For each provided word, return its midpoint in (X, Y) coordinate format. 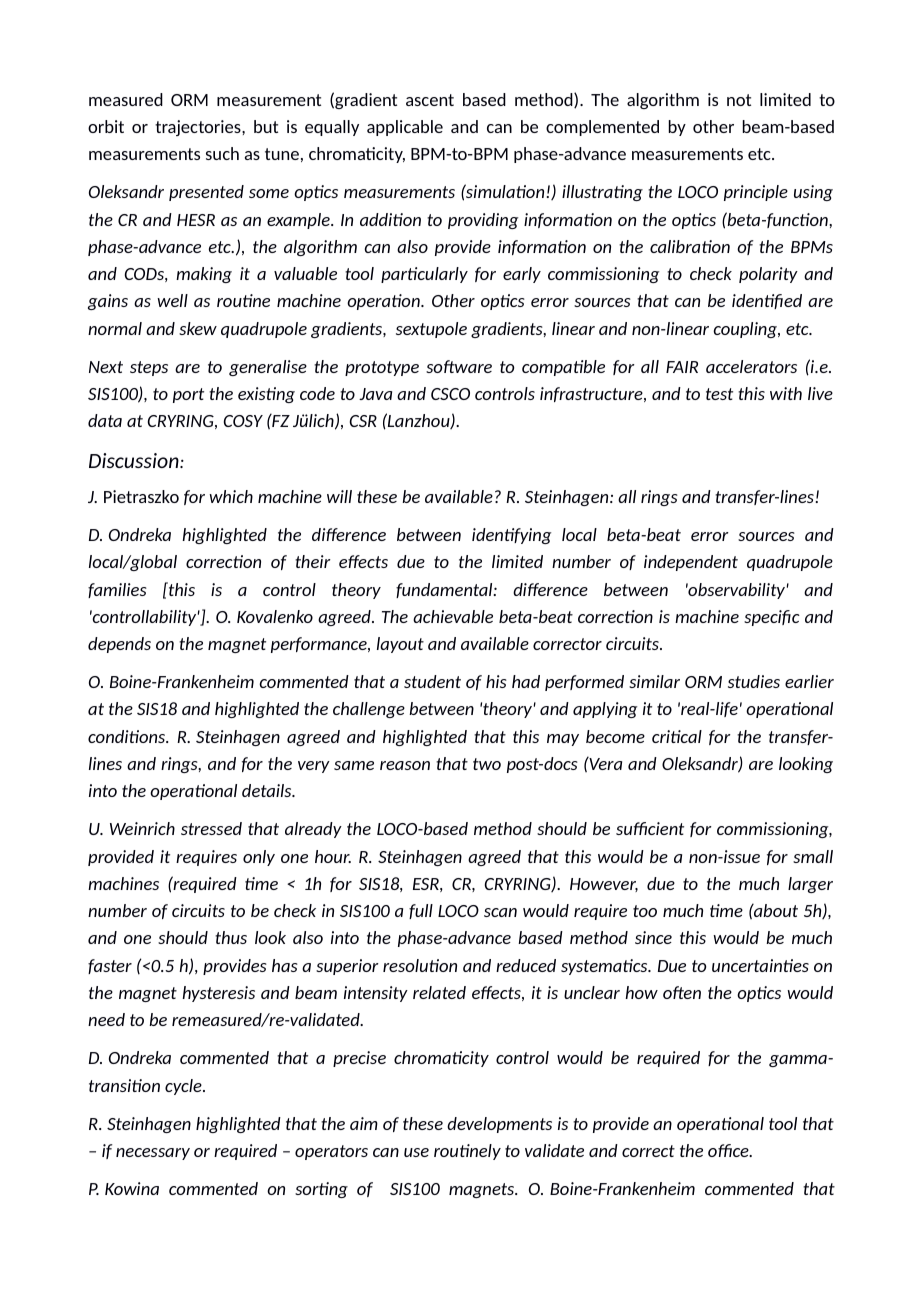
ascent (430, 100)
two (487, 764)
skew (198, 328)
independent (691, 563)
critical (677, 736)
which (231, 496)
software (459, 366)
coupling (746, 330)
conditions (128, 736)
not (739, 100)
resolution (420, 965)
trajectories (199, 128)
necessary (153, 1154)
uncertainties (760, 965)
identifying (511, 536)
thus (231, 937)
